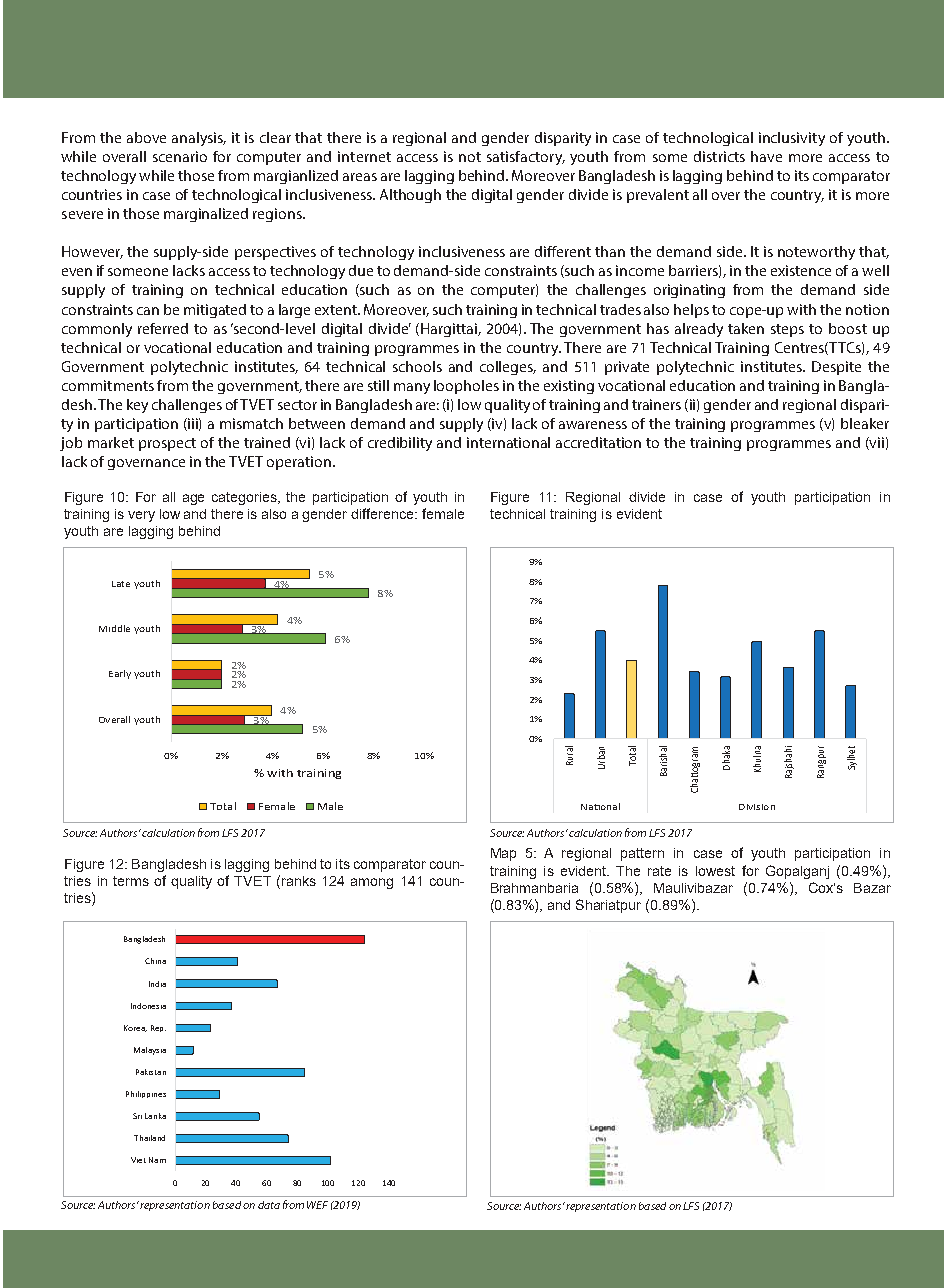  I want to click on Nam, so click(157, 1160).
